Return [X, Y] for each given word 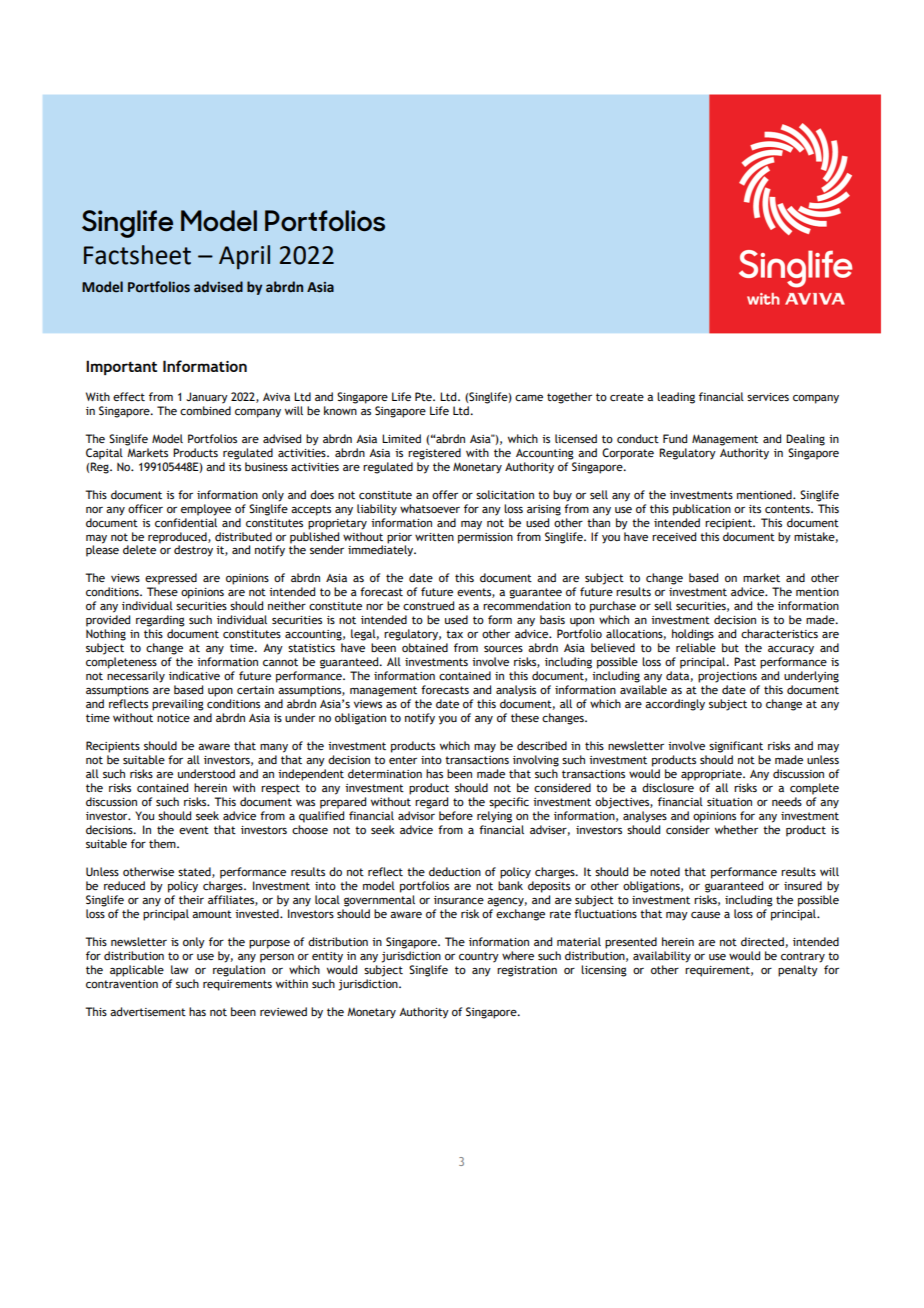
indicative [194, 675]
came [529, 398]
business [266, 466]
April [244, 257]
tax [454, 634]
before [456, 815]
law [179, 969]
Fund [675, 438]
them [163, 843]
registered [434, 454]
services [768, 397]
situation [729, 802]
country [479, 957]
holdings [693, 635]
